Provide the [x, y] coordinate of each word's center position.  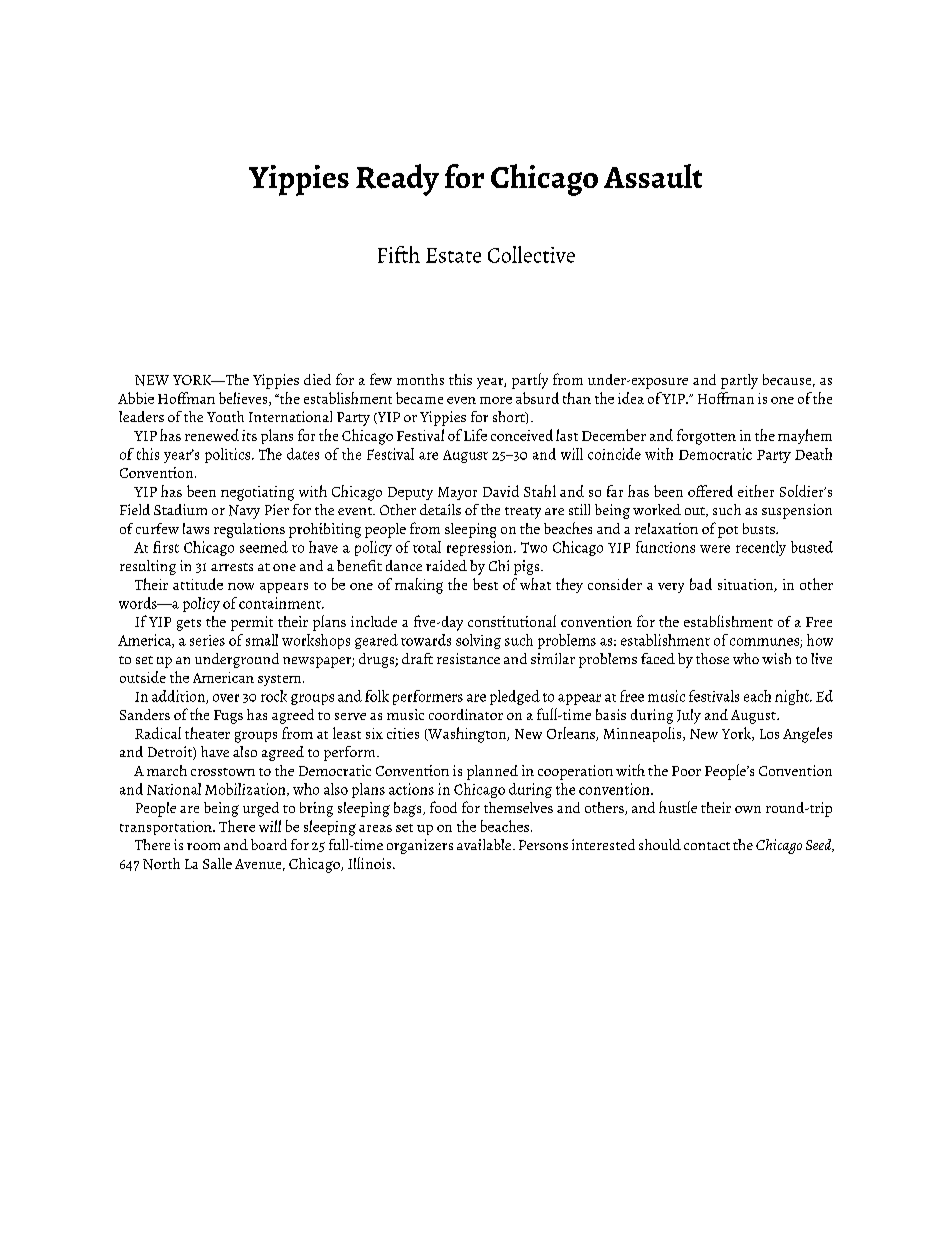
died [317, 379]
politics [227, 455]
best [485, 584]
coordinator [466, 714]
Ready [397, 180]
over [226, 698]
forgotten [706, 437]
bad [701, 584]
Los [769, 734]
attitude [198, 584]
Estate [453, 255]
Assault [653, 176]
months [420, 379]
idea [631, 398]
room [203, 846]
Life [475, 435]
